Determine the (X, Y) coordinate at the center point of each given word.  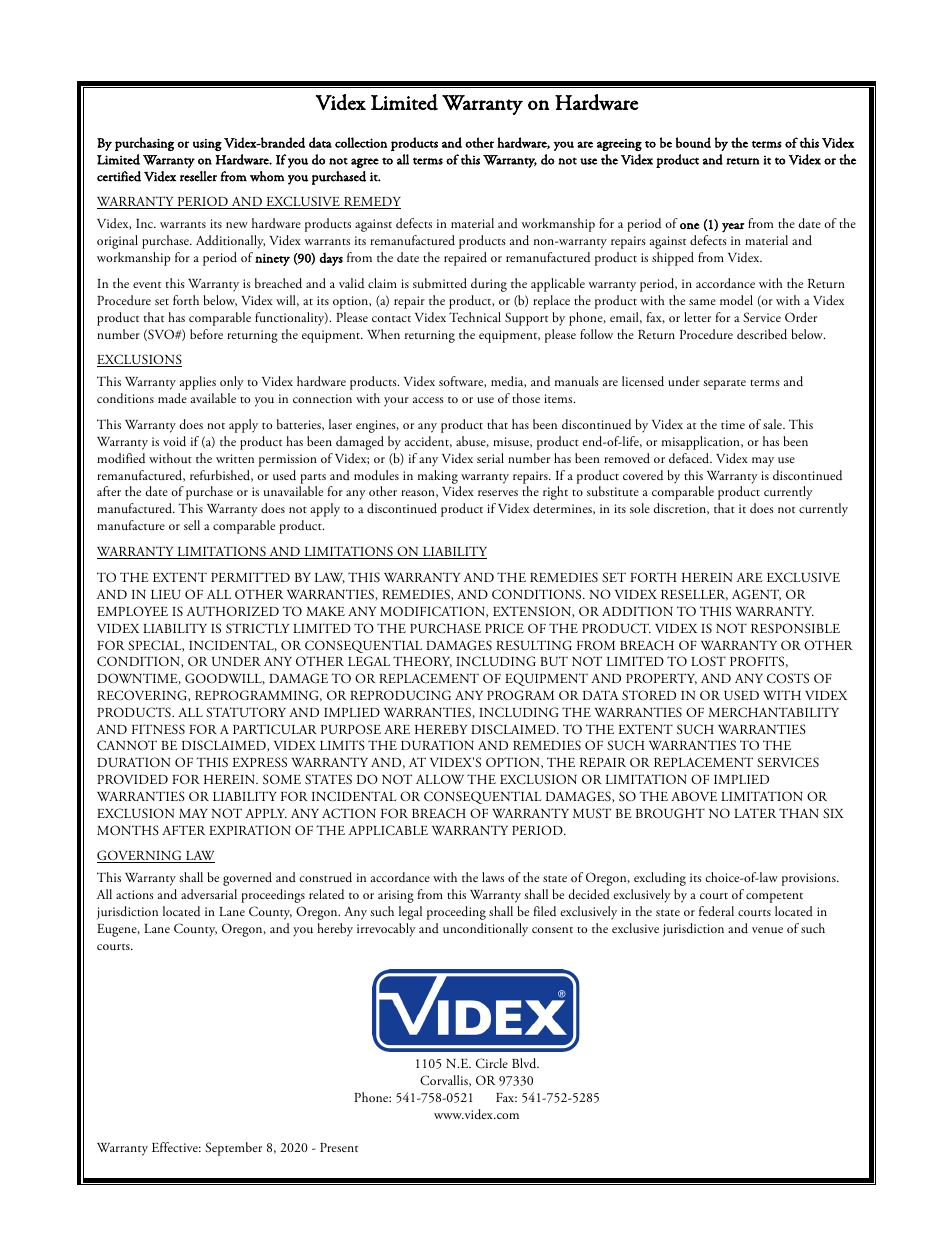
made (172, 398)
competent (774, 898)
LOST (708, 661)
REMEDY (371, 203)
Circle (492, 1063)
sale (773, 424)
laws (493, 877)
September (233, 1149)
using (207, 145)
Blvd (525, 1063)
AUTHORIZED (233, 611)
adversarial (209, 894)
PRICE (504, 628)
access (428, 400)
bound (693, 142)
